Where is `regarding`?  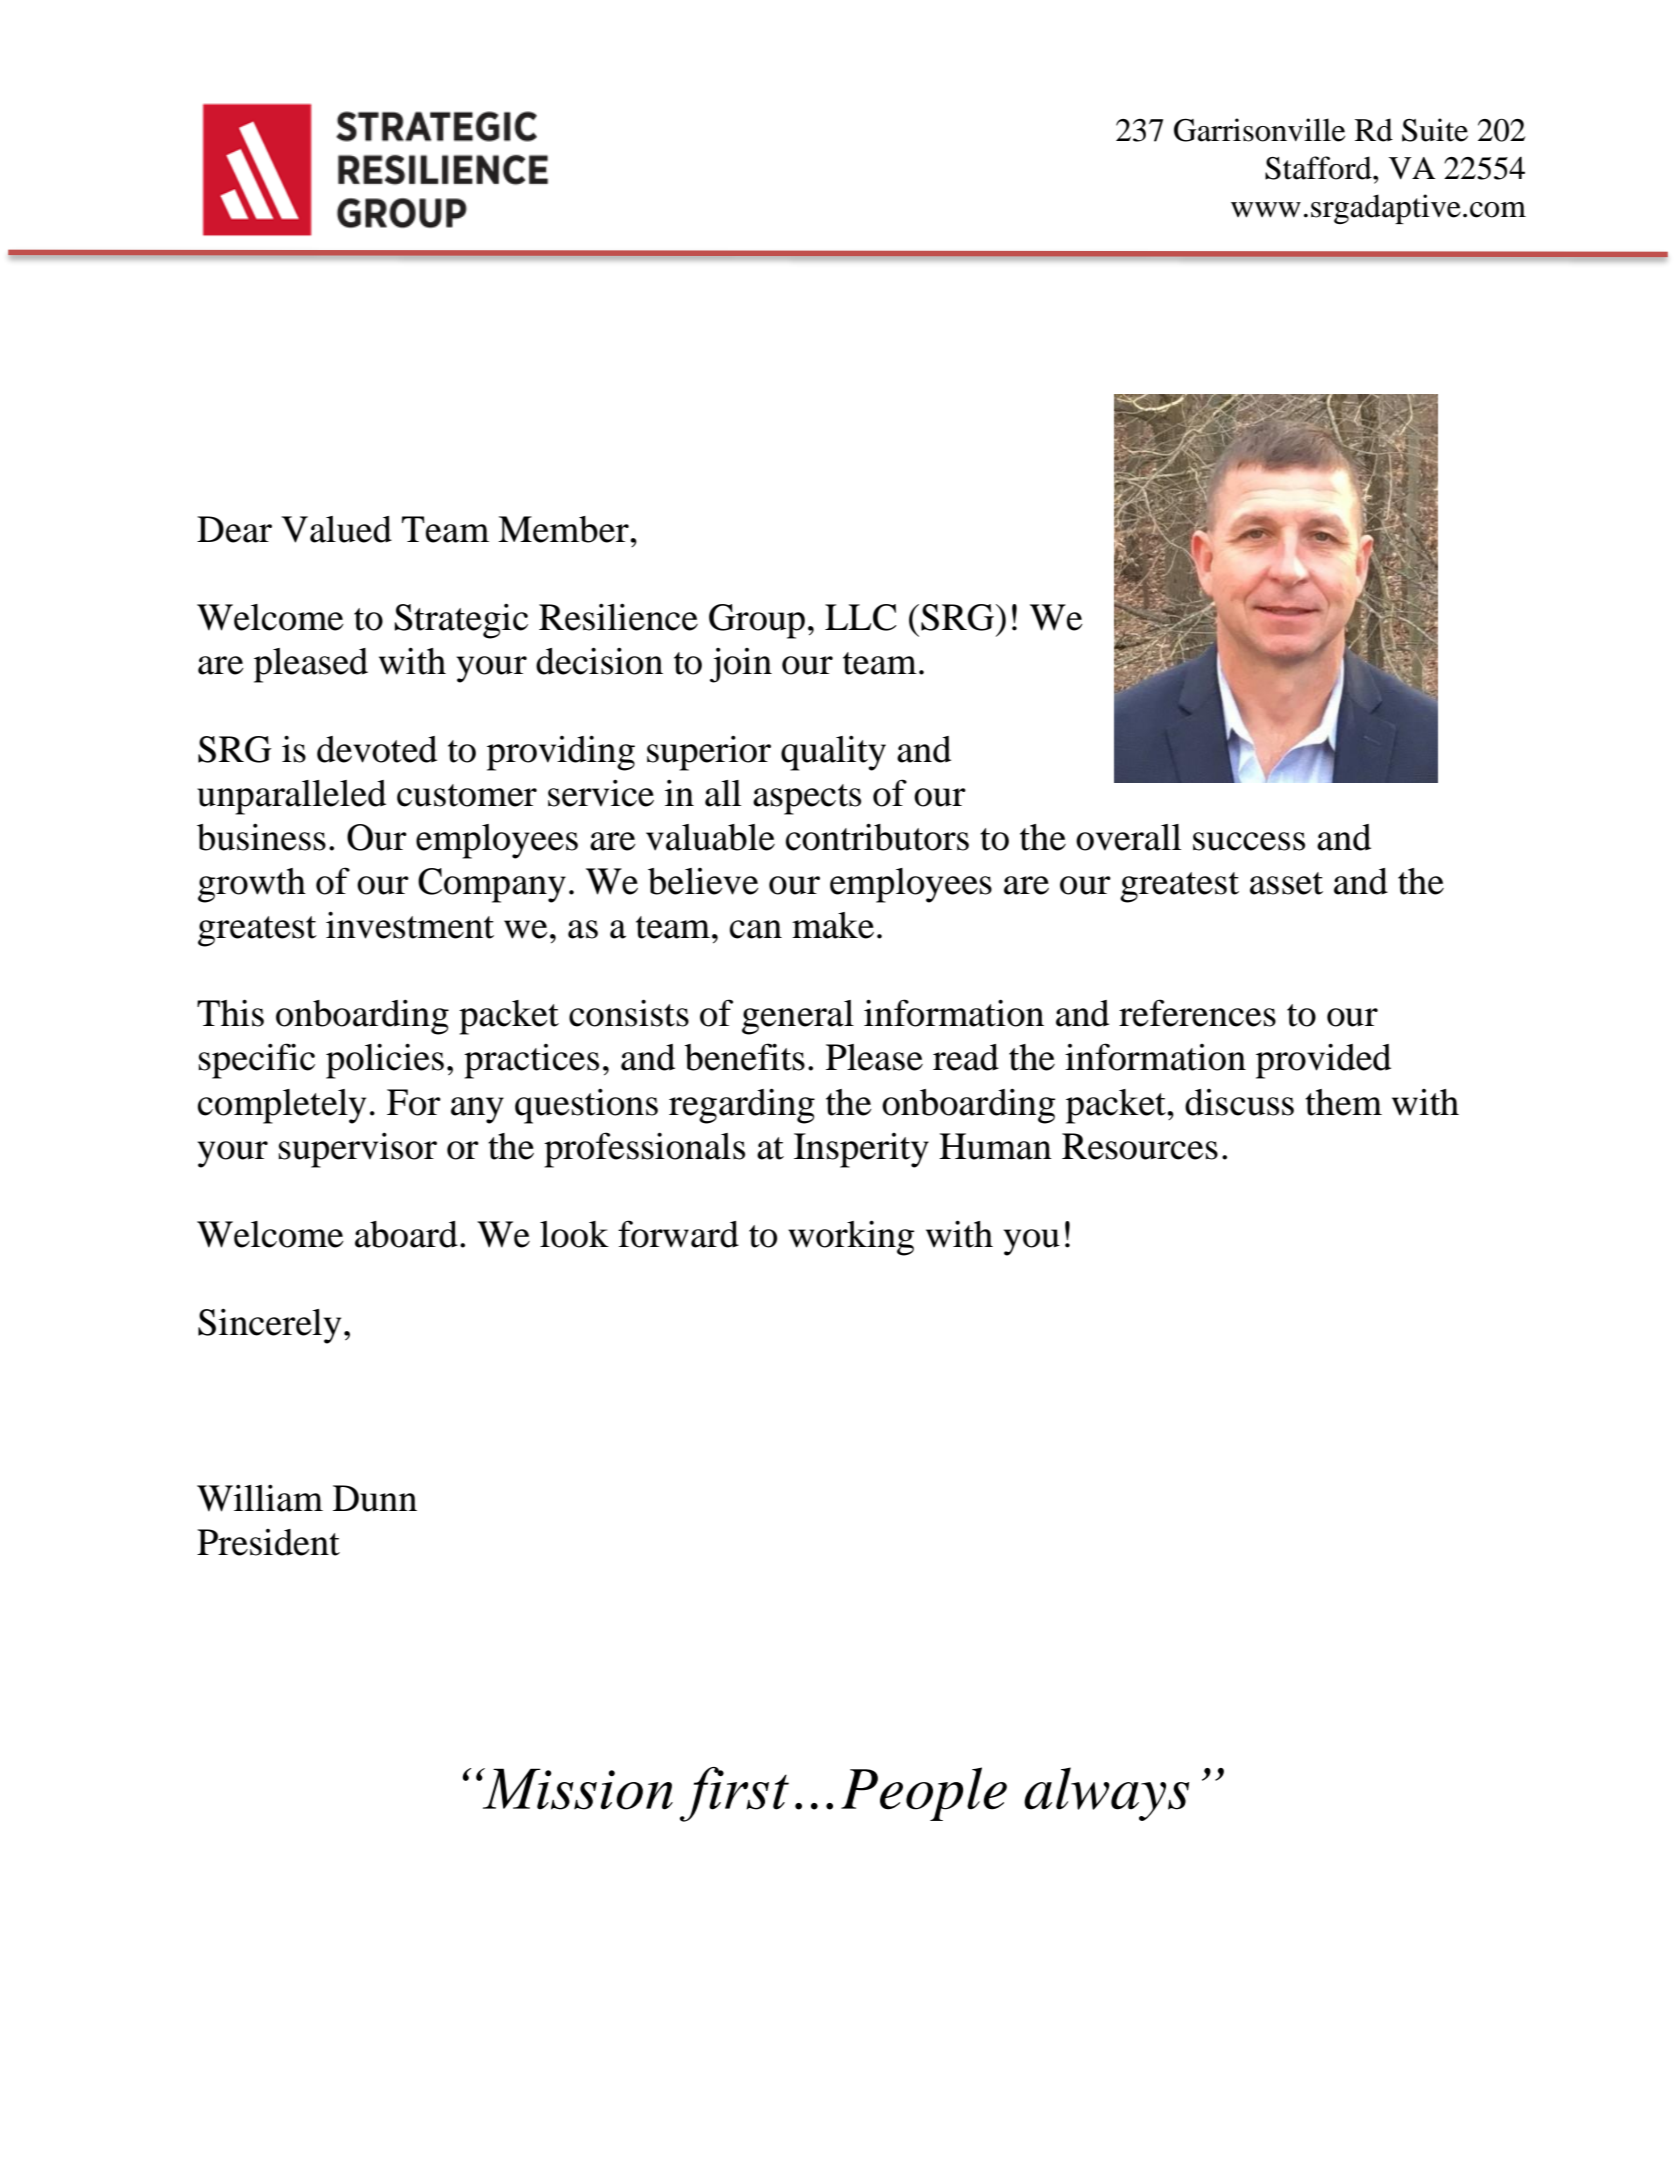 regarding is located at coordinates (742, 1106).
